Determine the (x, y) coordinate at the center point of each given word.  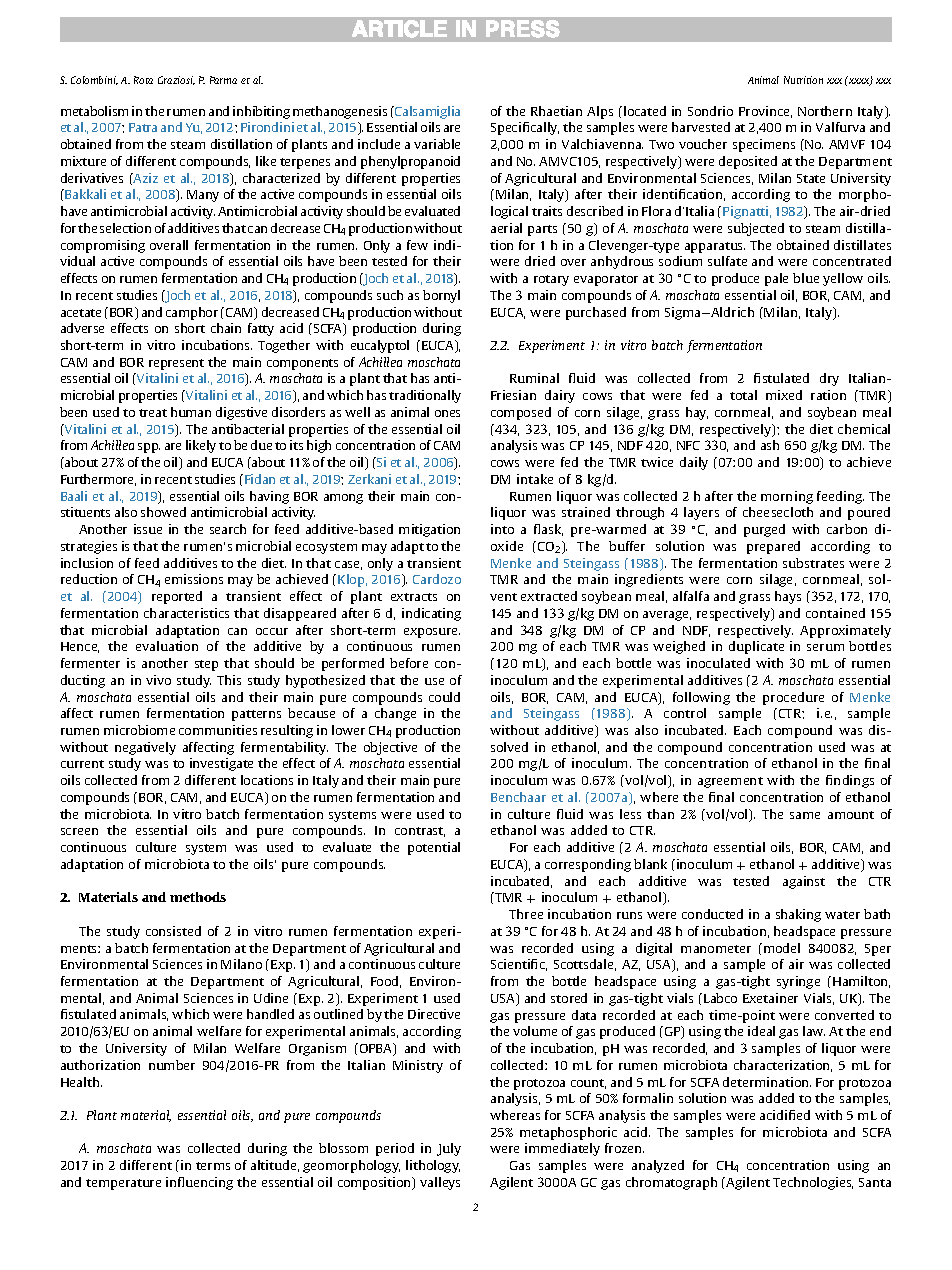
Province (765, 112)
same (805, 815)
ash (770, 445)
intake (535, 479)
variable (437, 144)
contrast (420, 832)
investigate (221, 764)
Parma (223, 80)
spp (149, 448)
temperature (123, 1184)
